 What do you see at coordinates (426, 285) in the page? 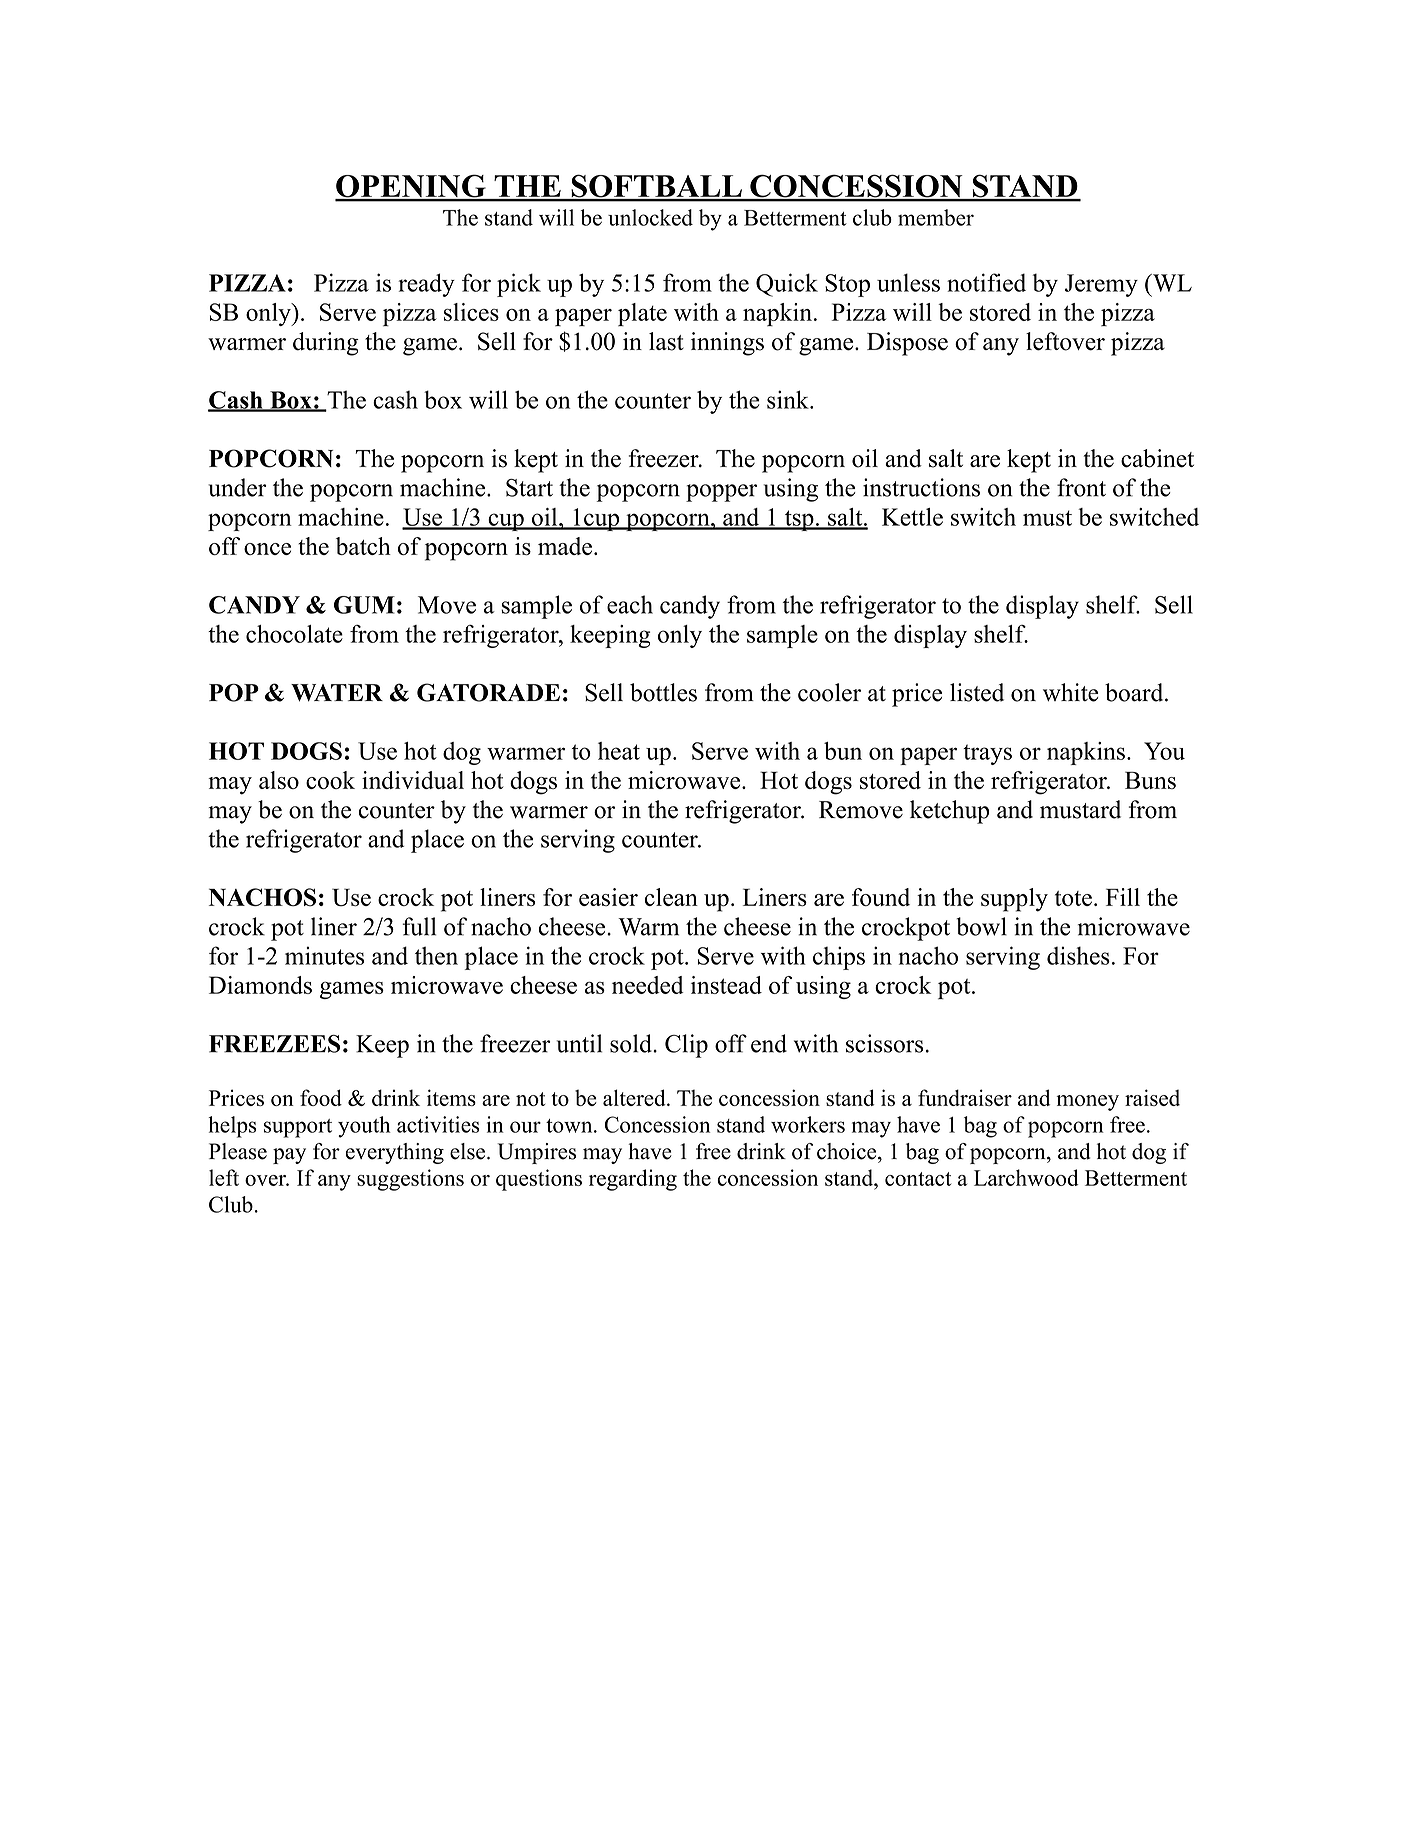
I see `ready` at bounding box center [426, 285].
